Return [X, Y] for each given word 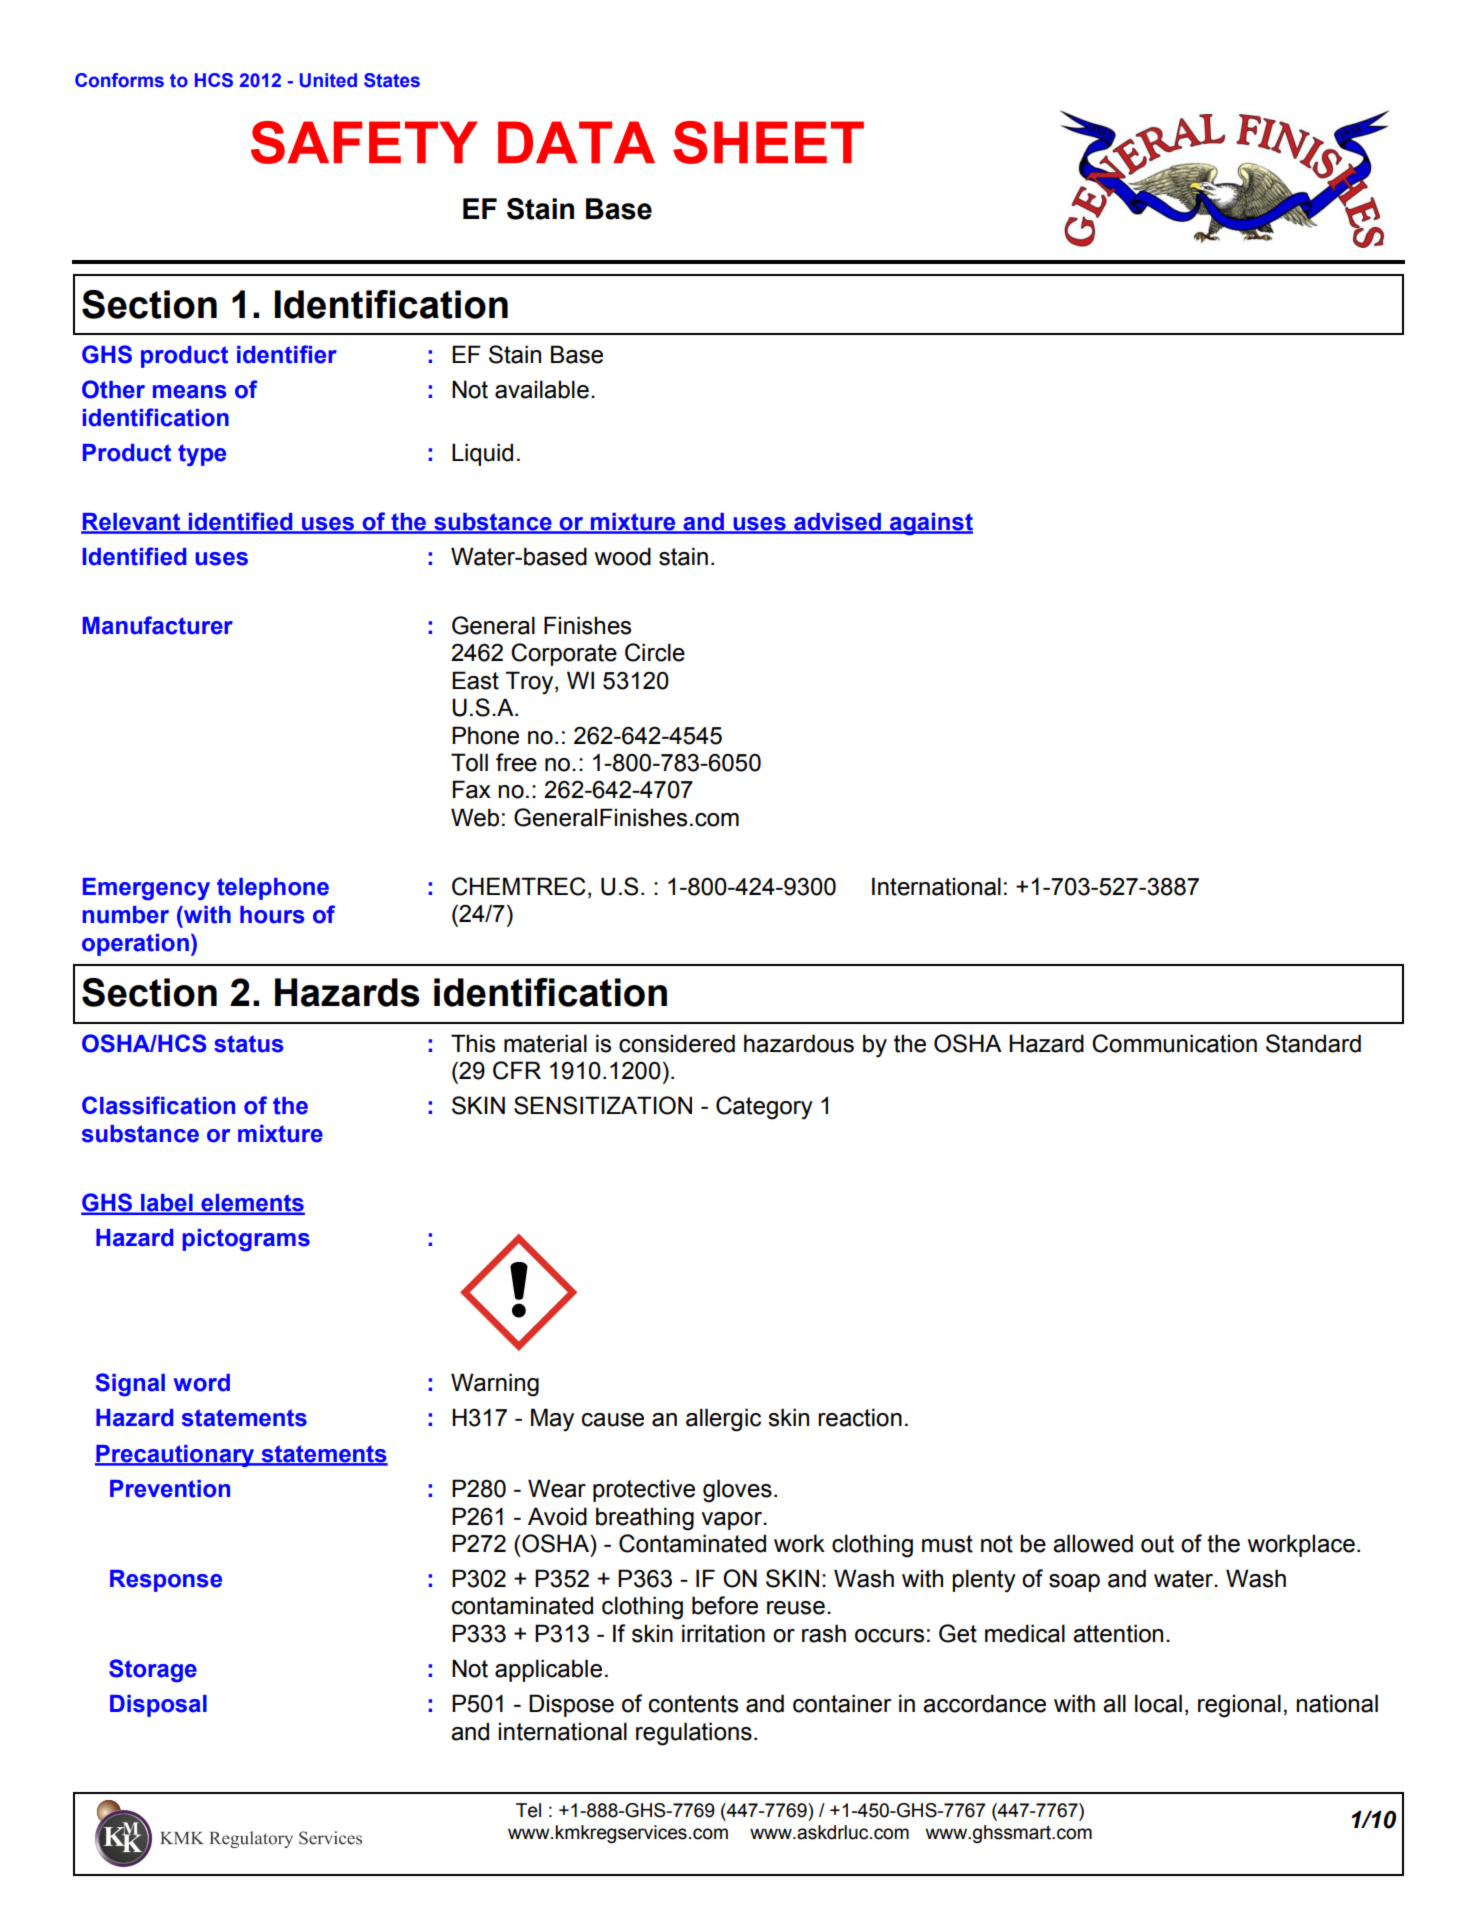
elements [252, 1204]
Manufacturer [158, 625]
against [930, 524]
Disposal [158, 1706]
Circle [655, 652]
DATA [576, 142]
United [328, 80]
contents [693, 1704]
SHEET [768, 142]
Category [764, 1108]
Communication [1174, 1043]
